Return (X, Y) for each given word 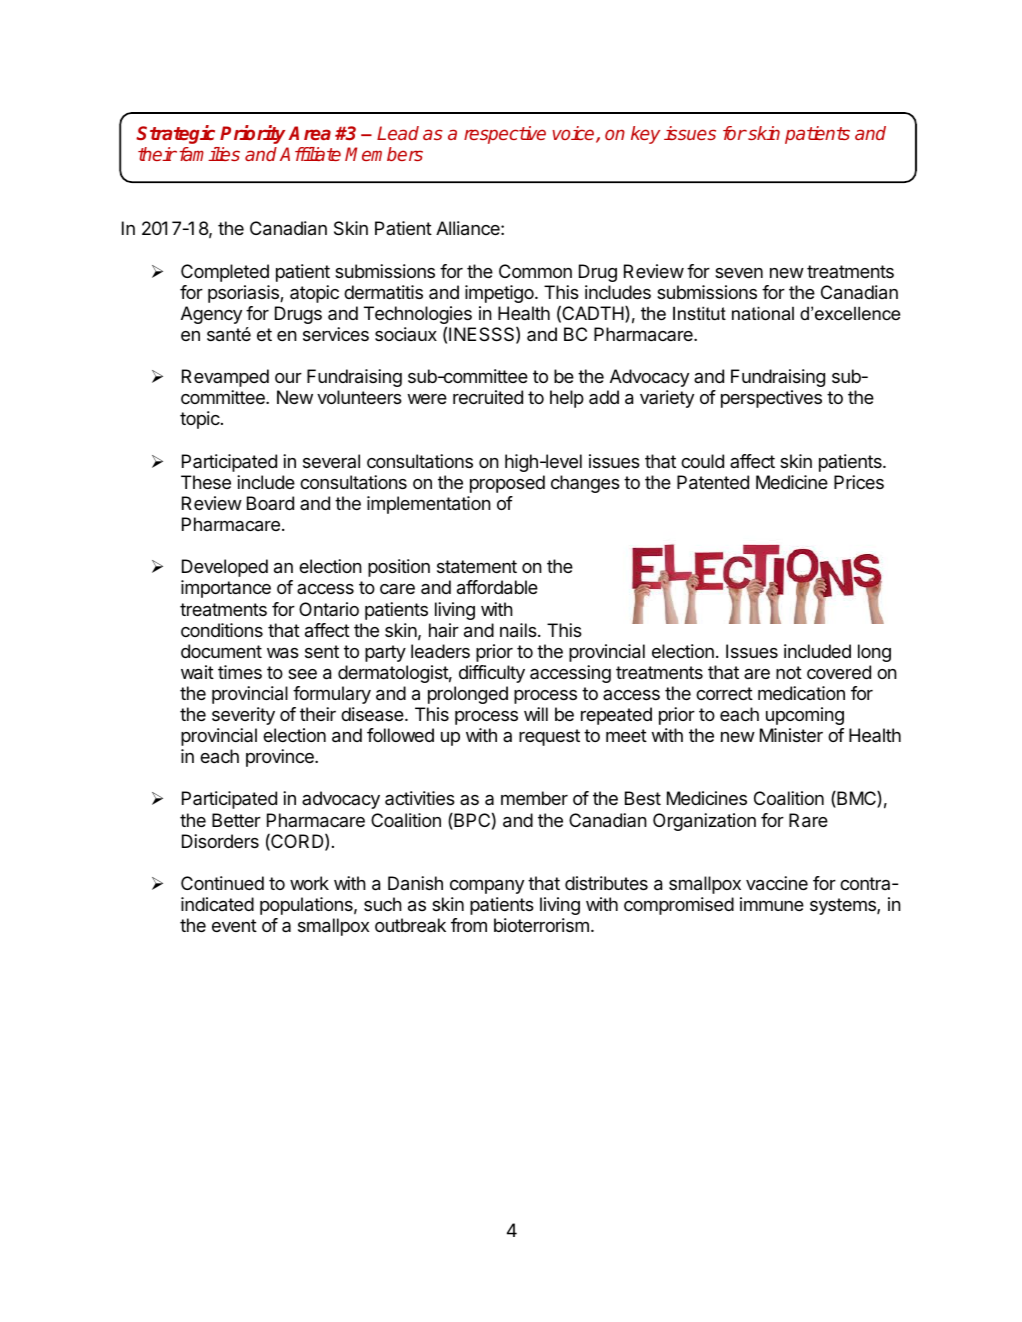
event (234, 925)
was (283, 653)
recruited (488, 397)
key (645, 135)
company (487, 887)
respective (505, 135)
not (789, 672)
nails (519, 630)
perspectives (771, 399)
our (288, 378)
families (208, 154)
